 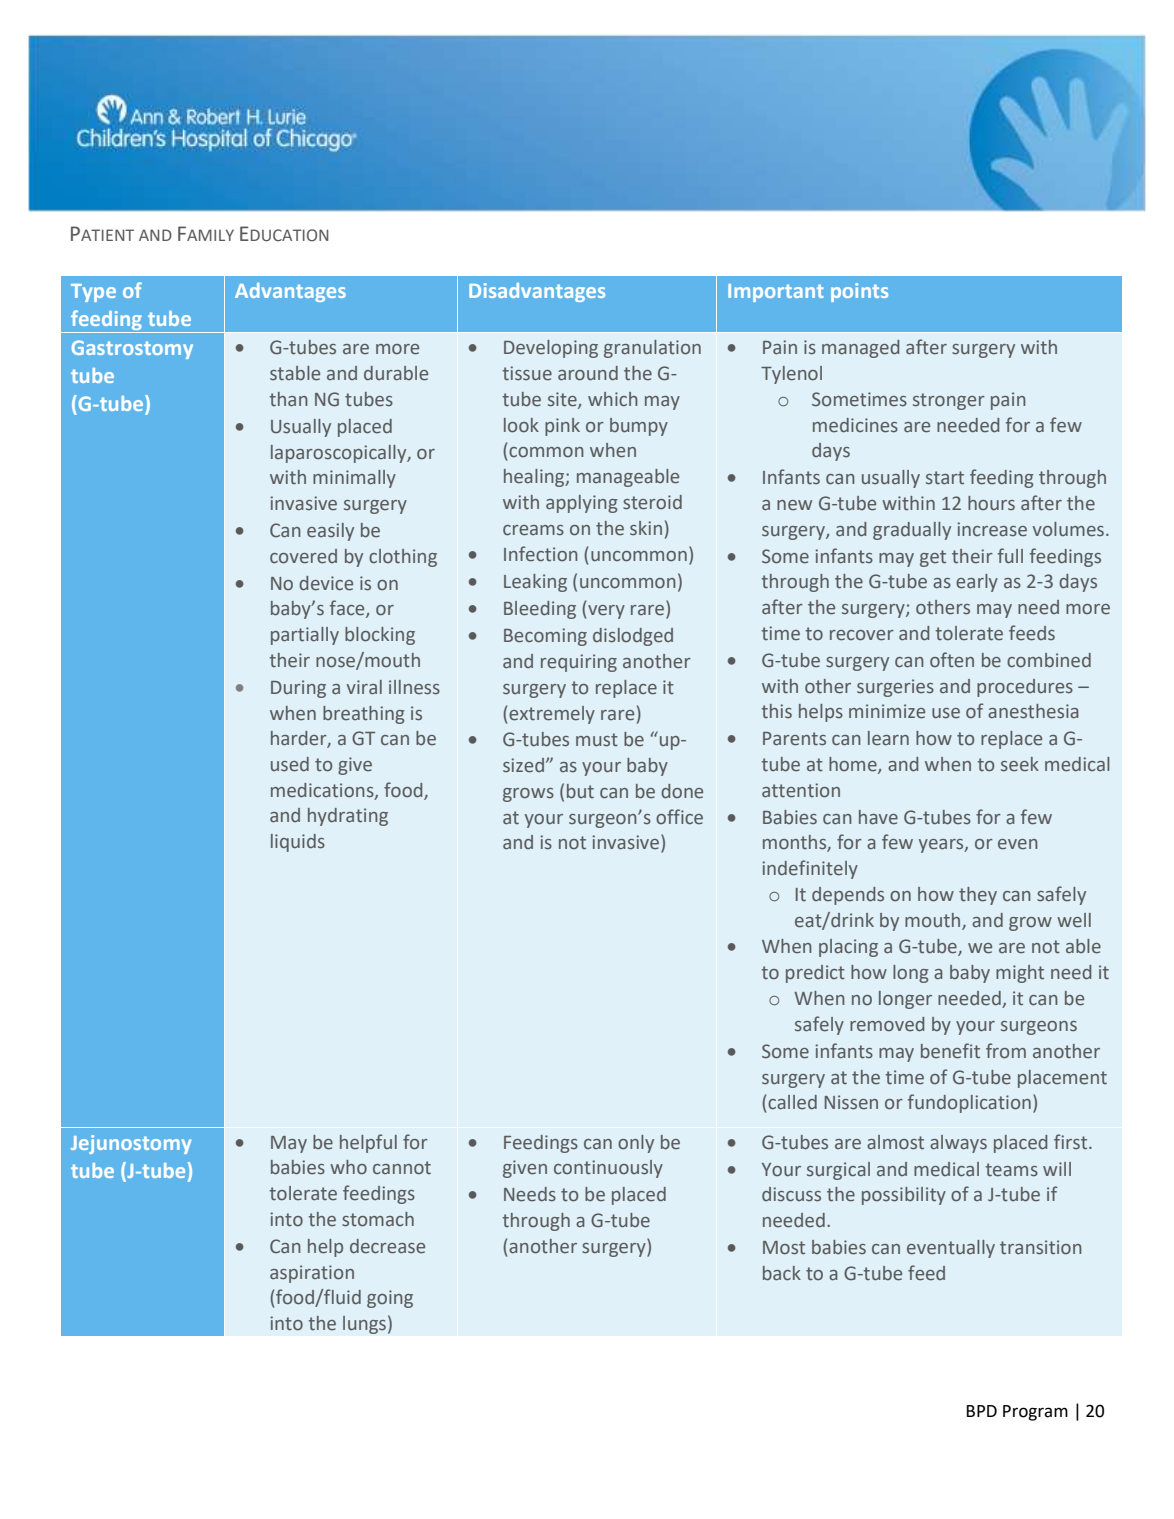 I want to click on aspiration, so click(x=312, y=1274).
